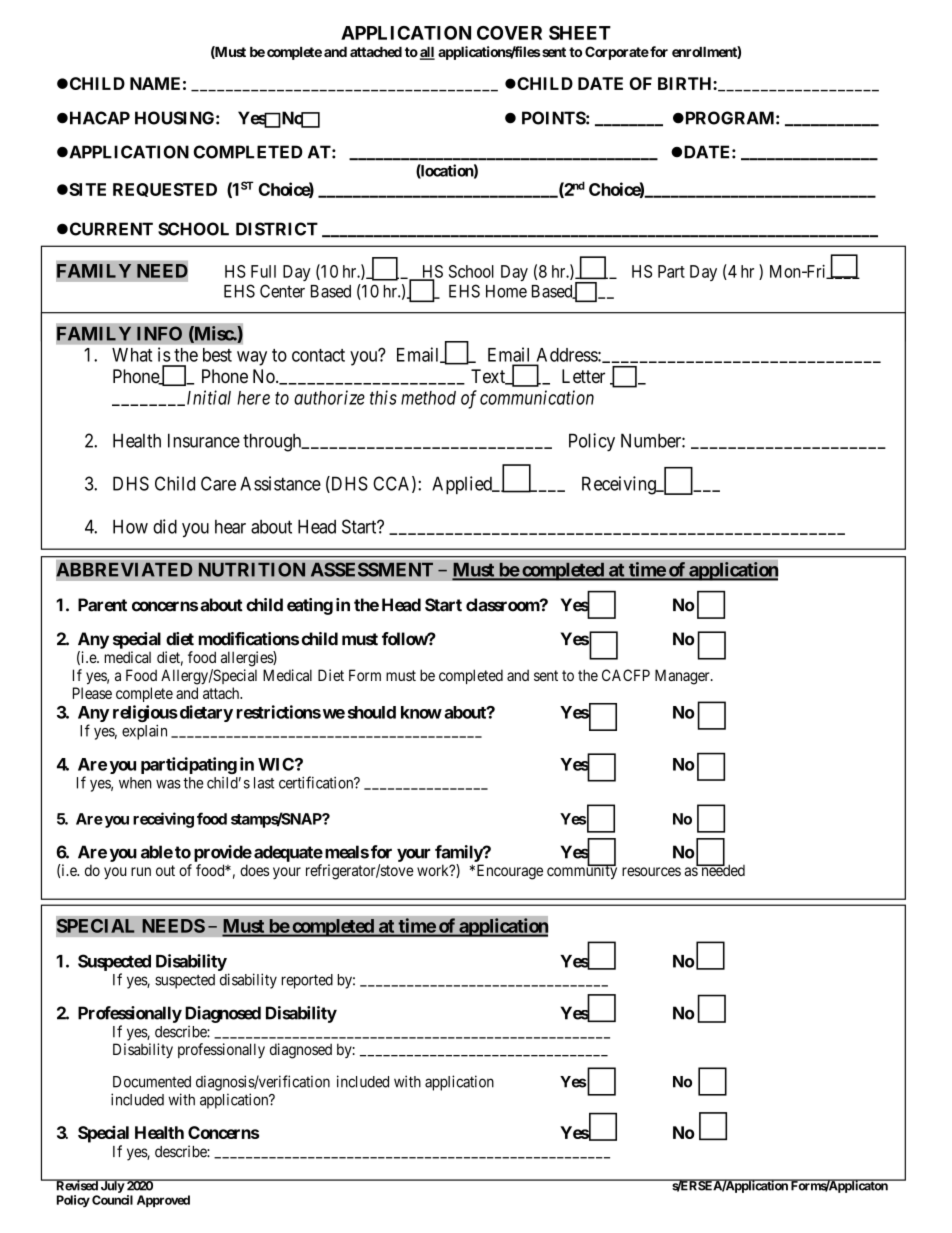 The width and height of the screenshot is (952, 1233). Describe the element at coordinates (159, 333) in the screenshot. I see `INFO` at that location.
